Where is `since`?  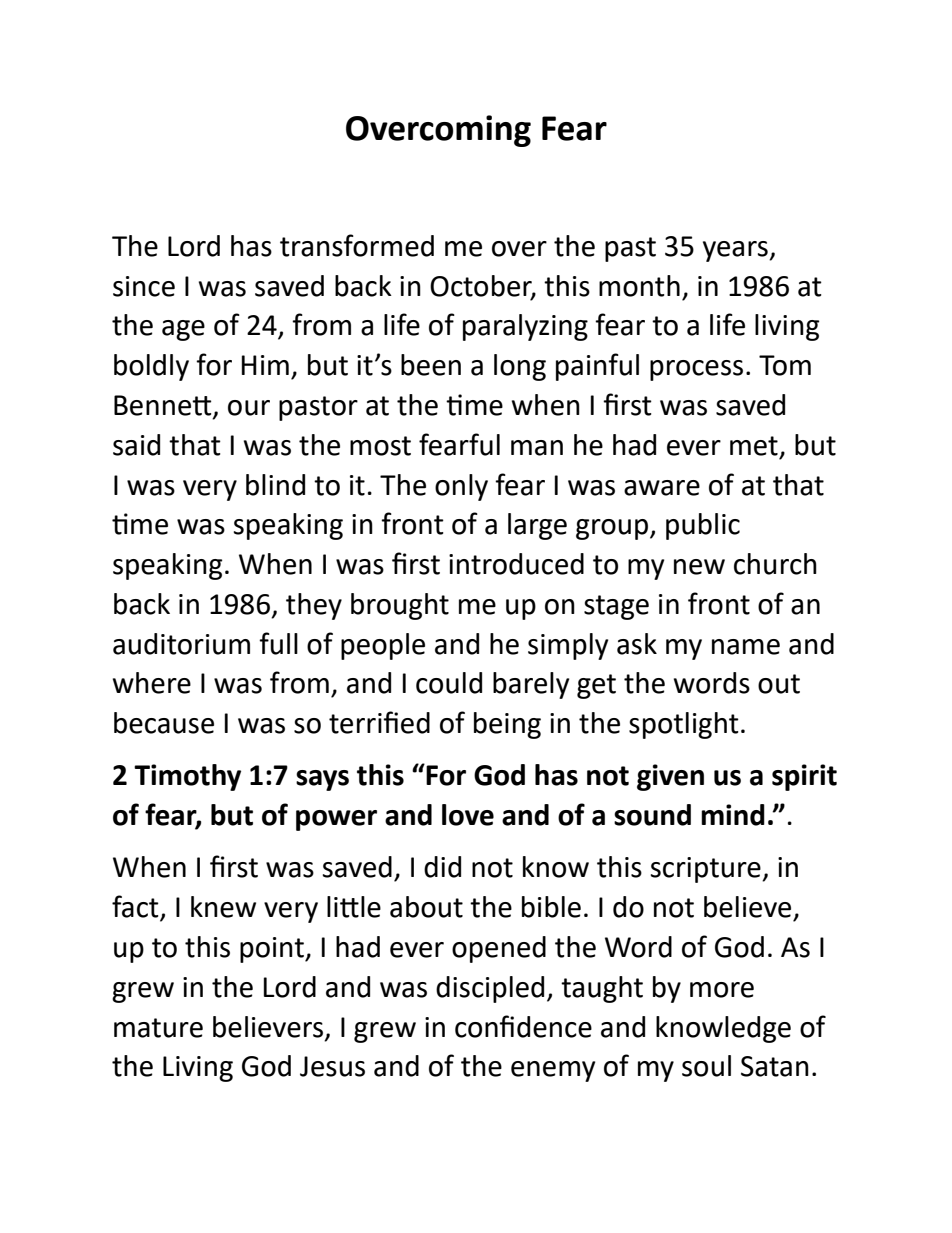
since is located at coordinates (144, 286).
